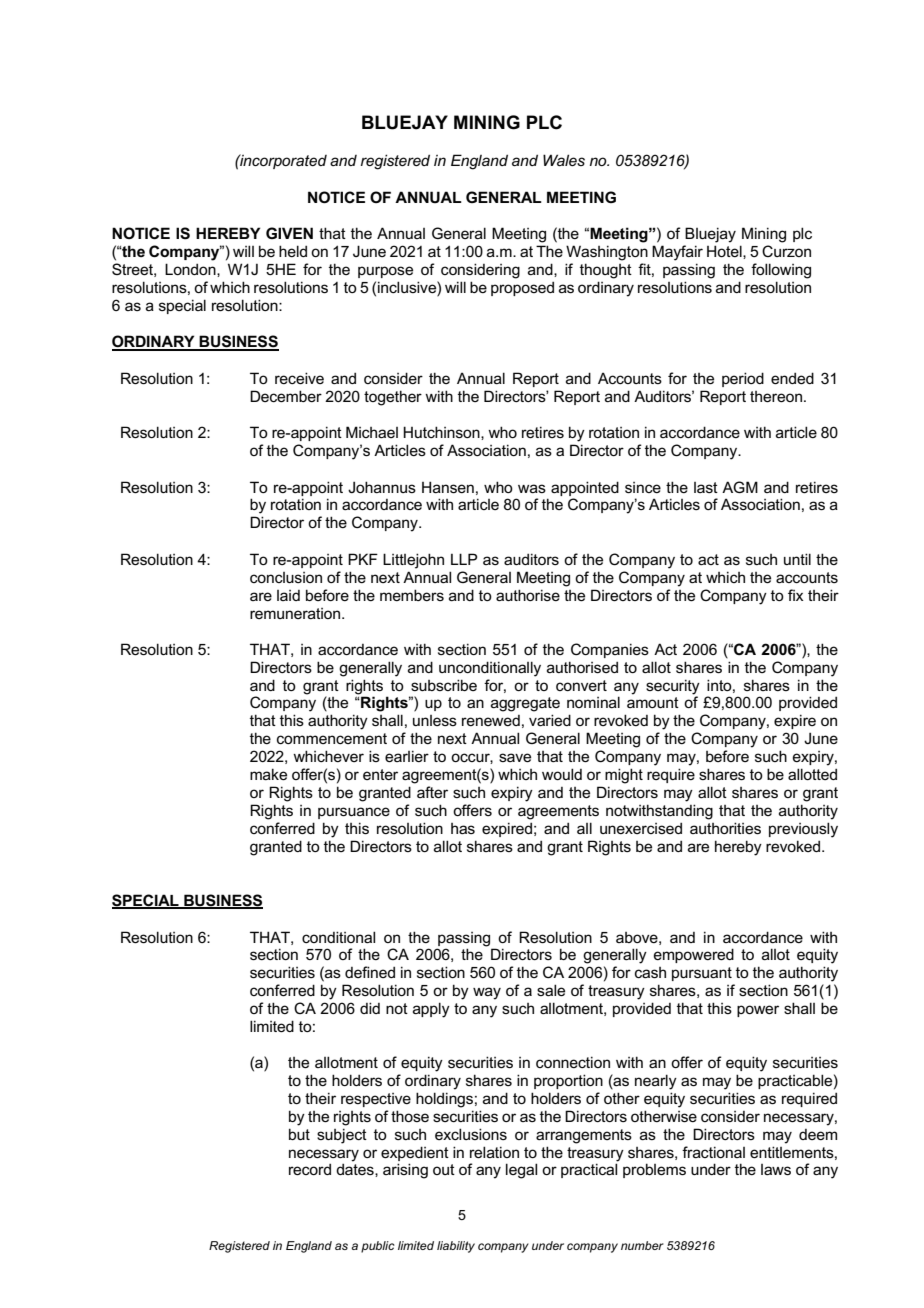 The height and width of the screenshot is (1308, 924). I want to click on commencement, so click(332, 738).
